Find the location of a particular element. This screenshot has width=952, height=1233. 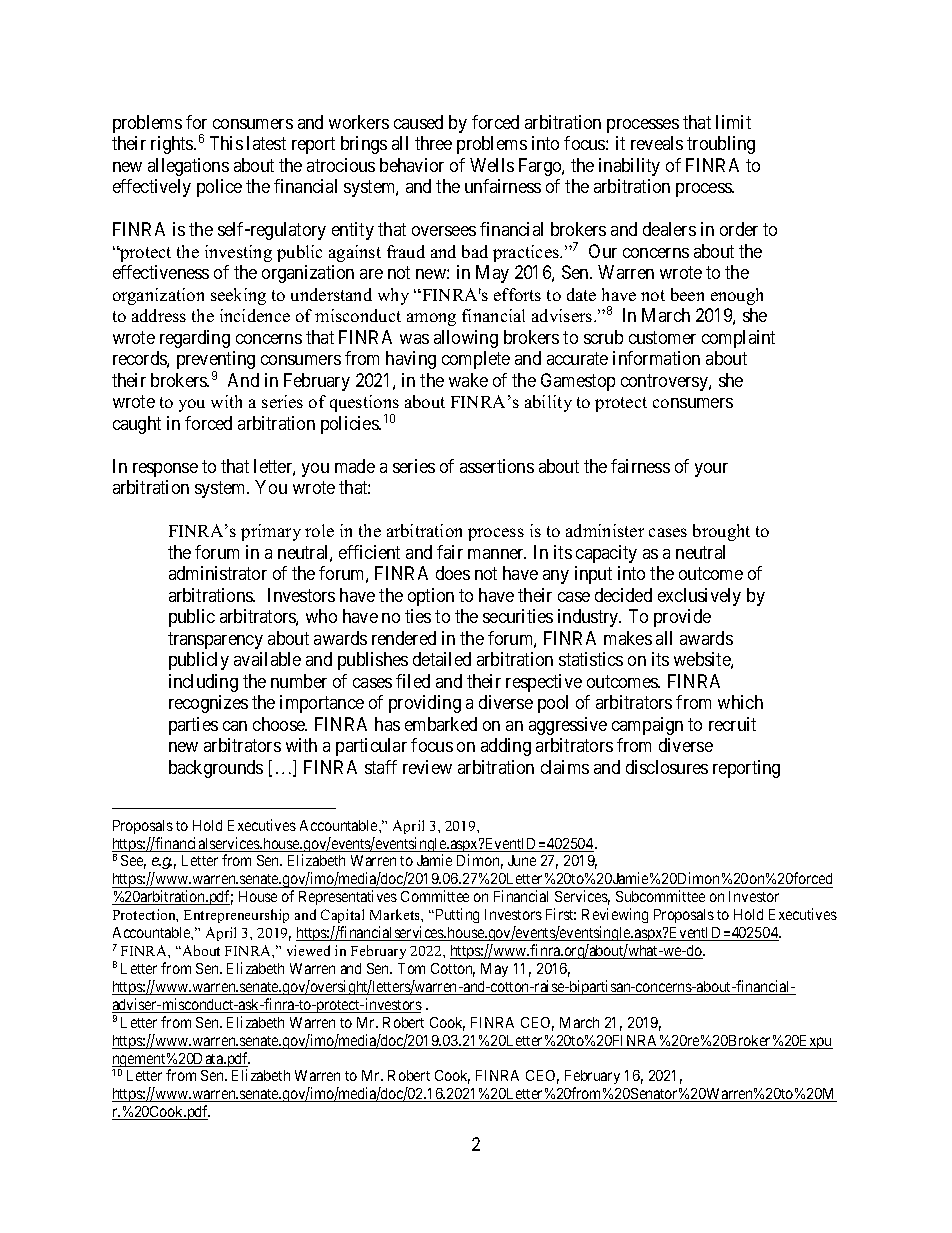

detailed is located at coordinates (442, 659).
